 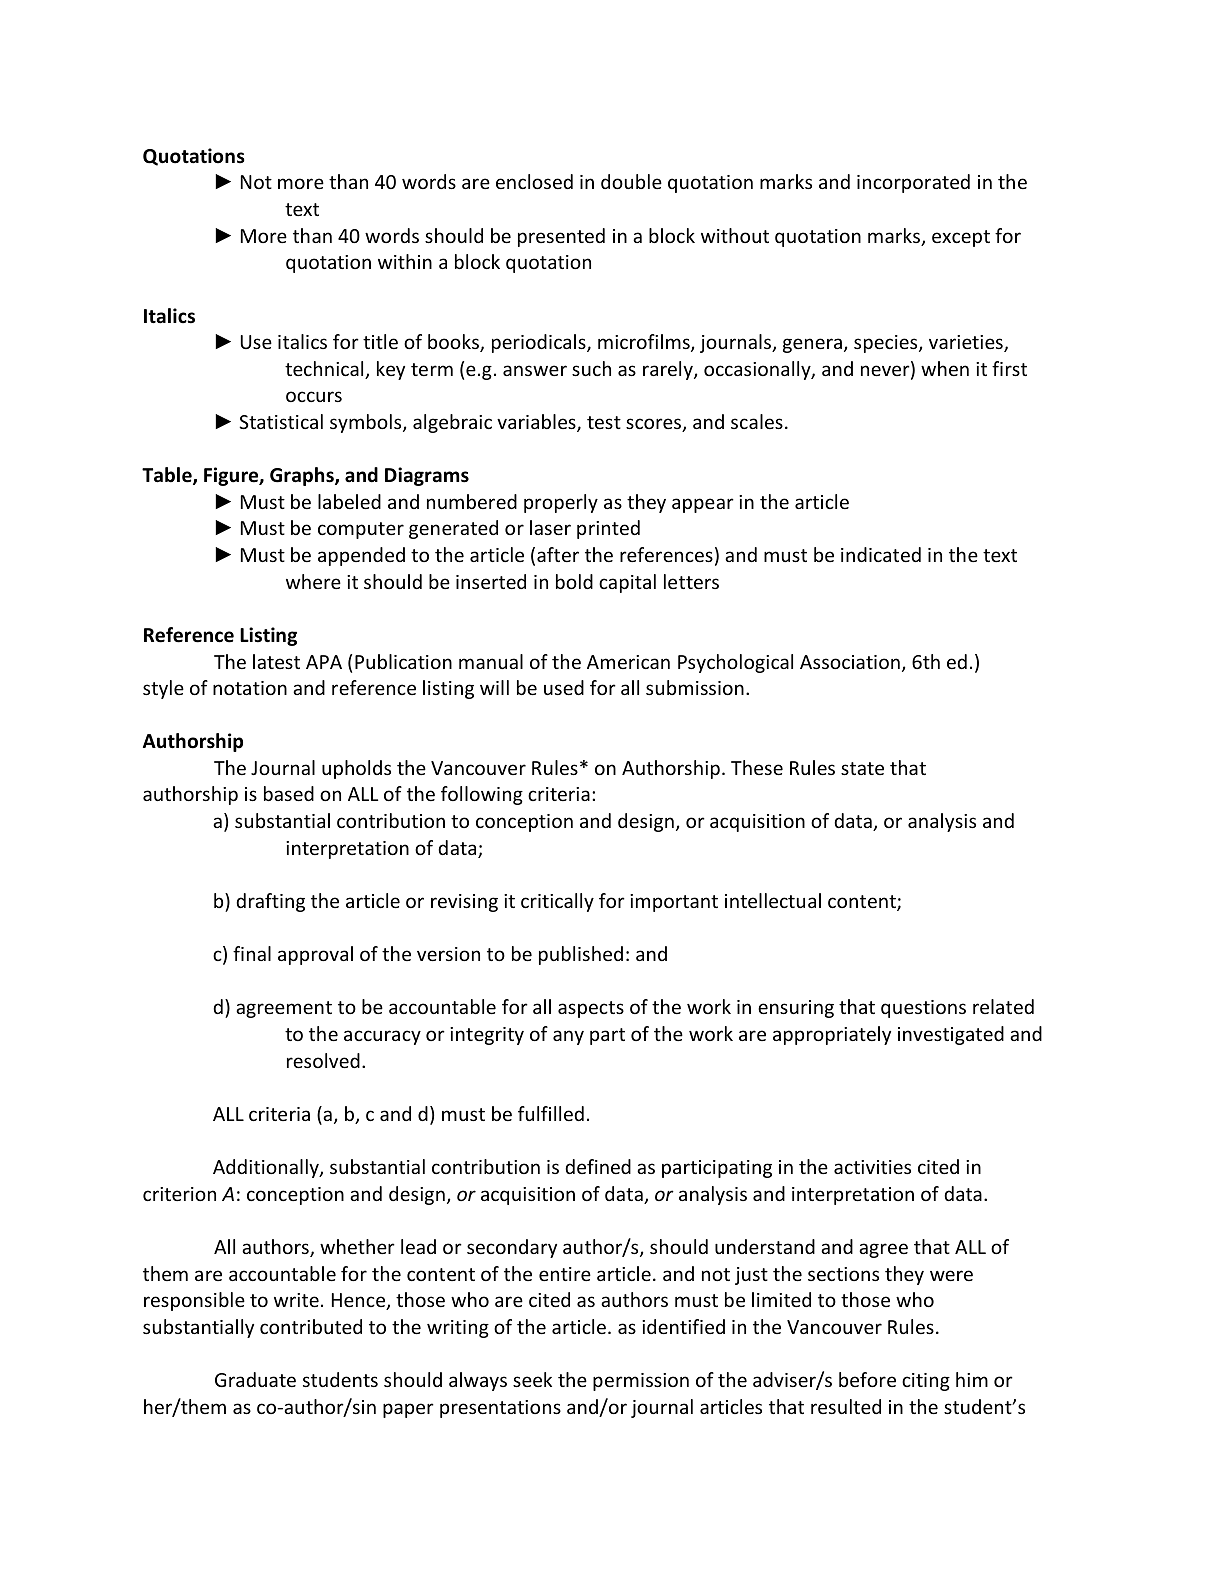 I want to click on following, so click(x=482, y=795).
